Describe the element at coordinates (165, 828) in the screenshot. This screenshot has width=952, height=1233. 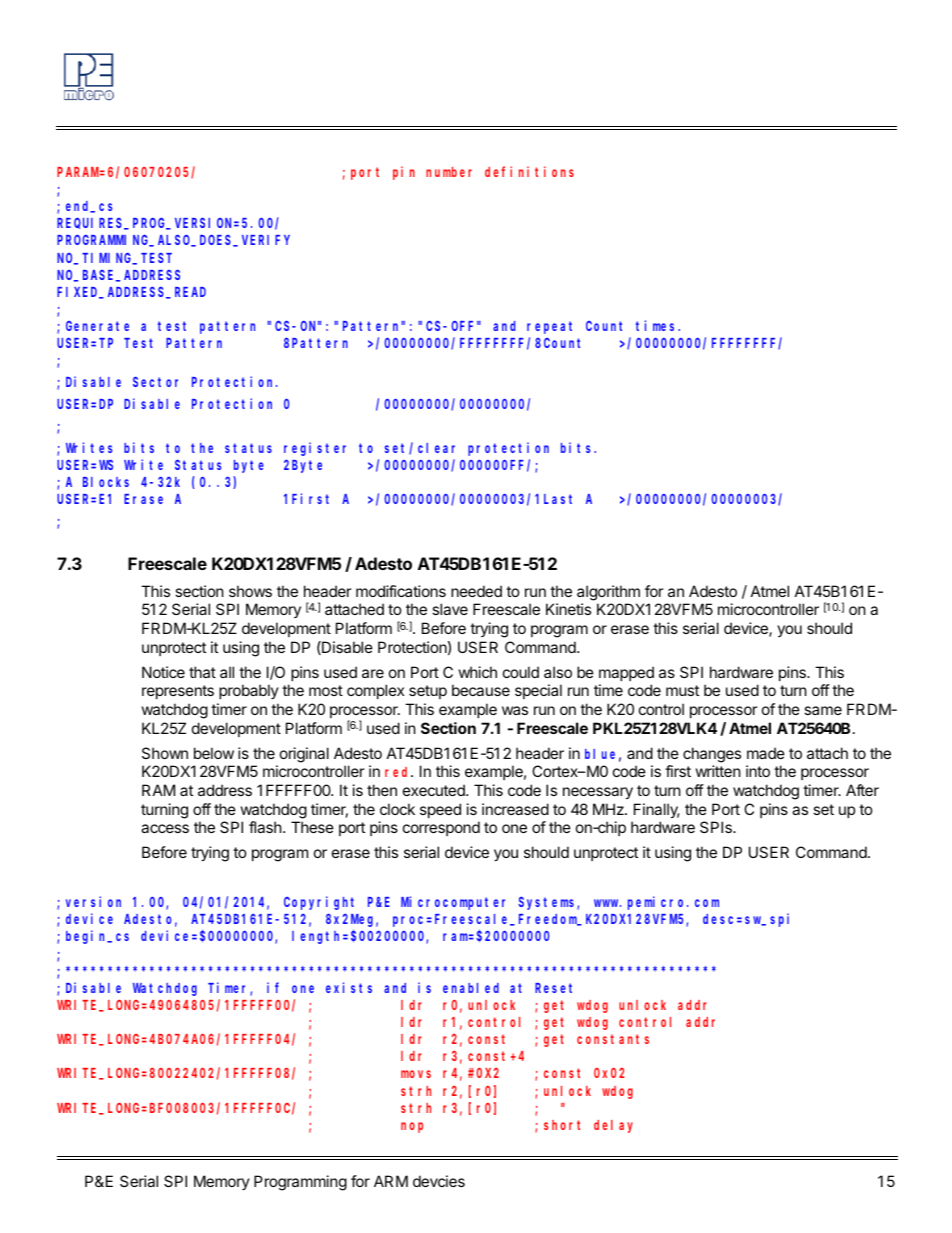
I see `access` at that location.
